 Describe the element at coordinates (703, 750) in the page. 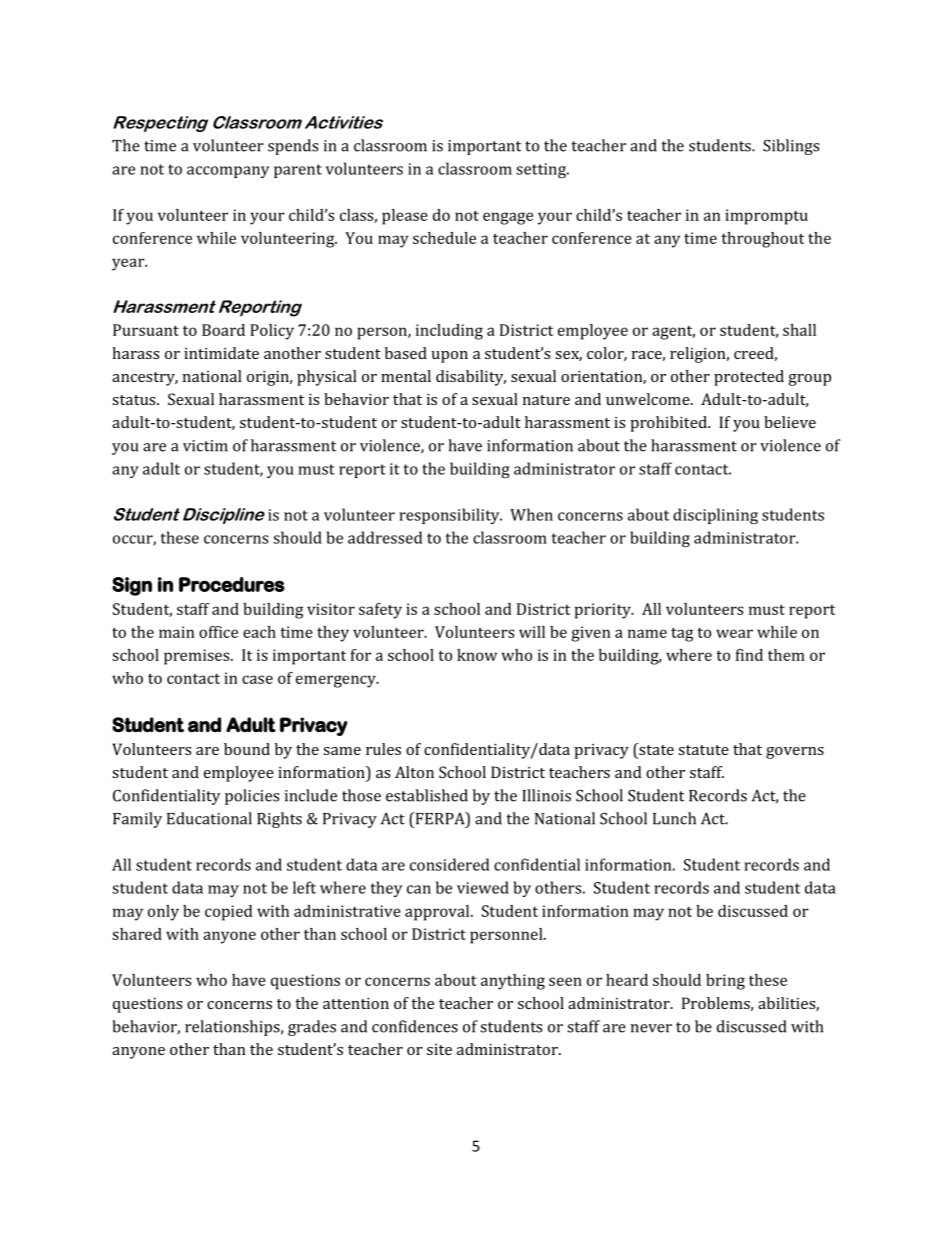

I see `statute` at that location.
